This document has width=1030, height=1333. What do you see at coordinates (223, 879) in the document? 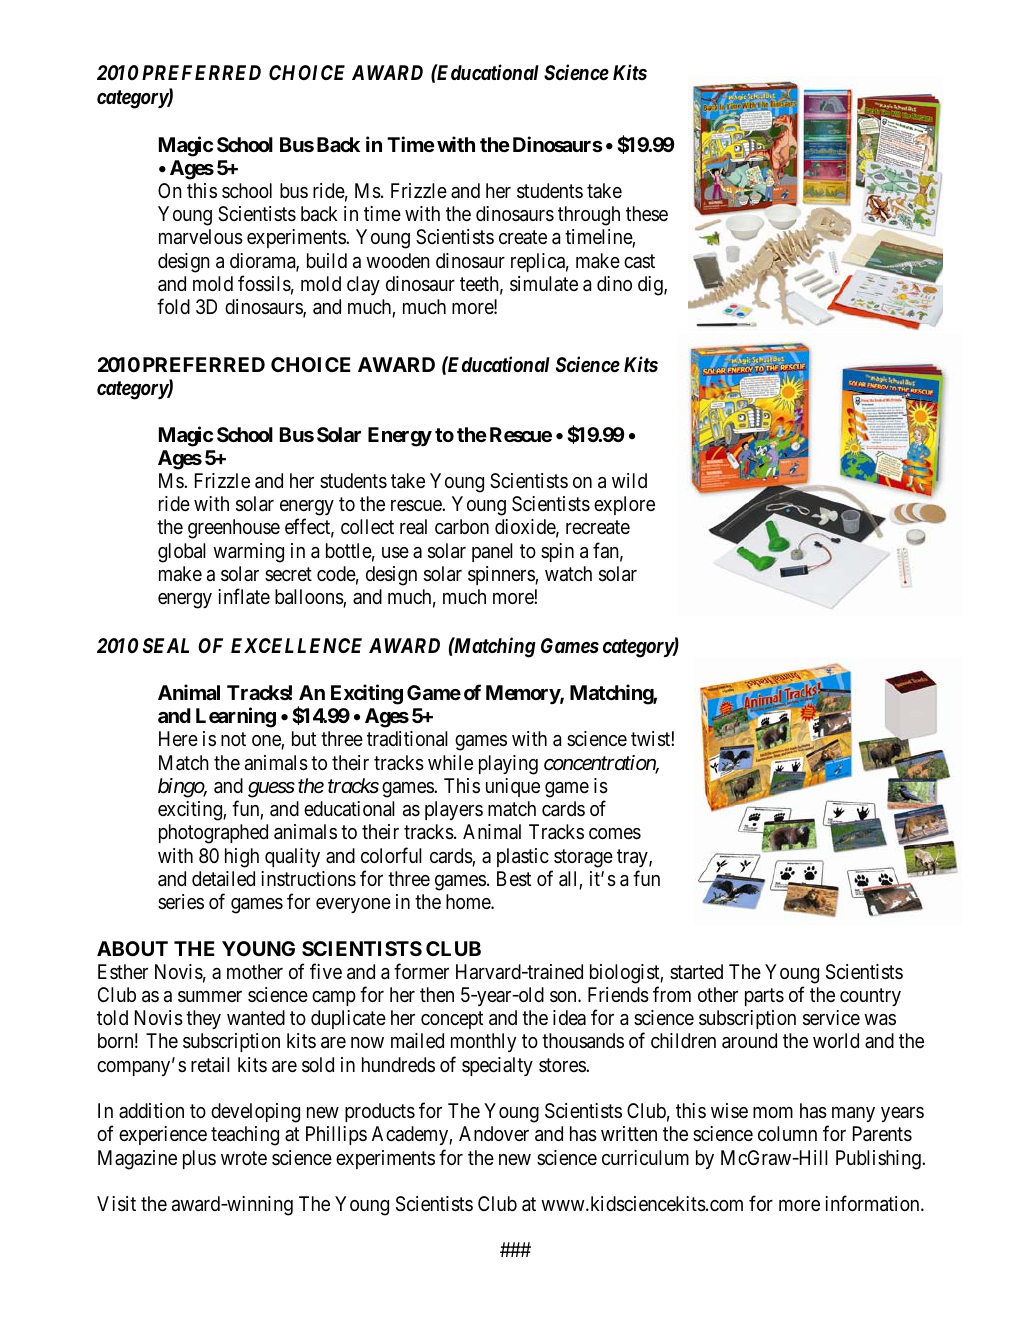
I see `detailed` at bounding box center [223, 879].
